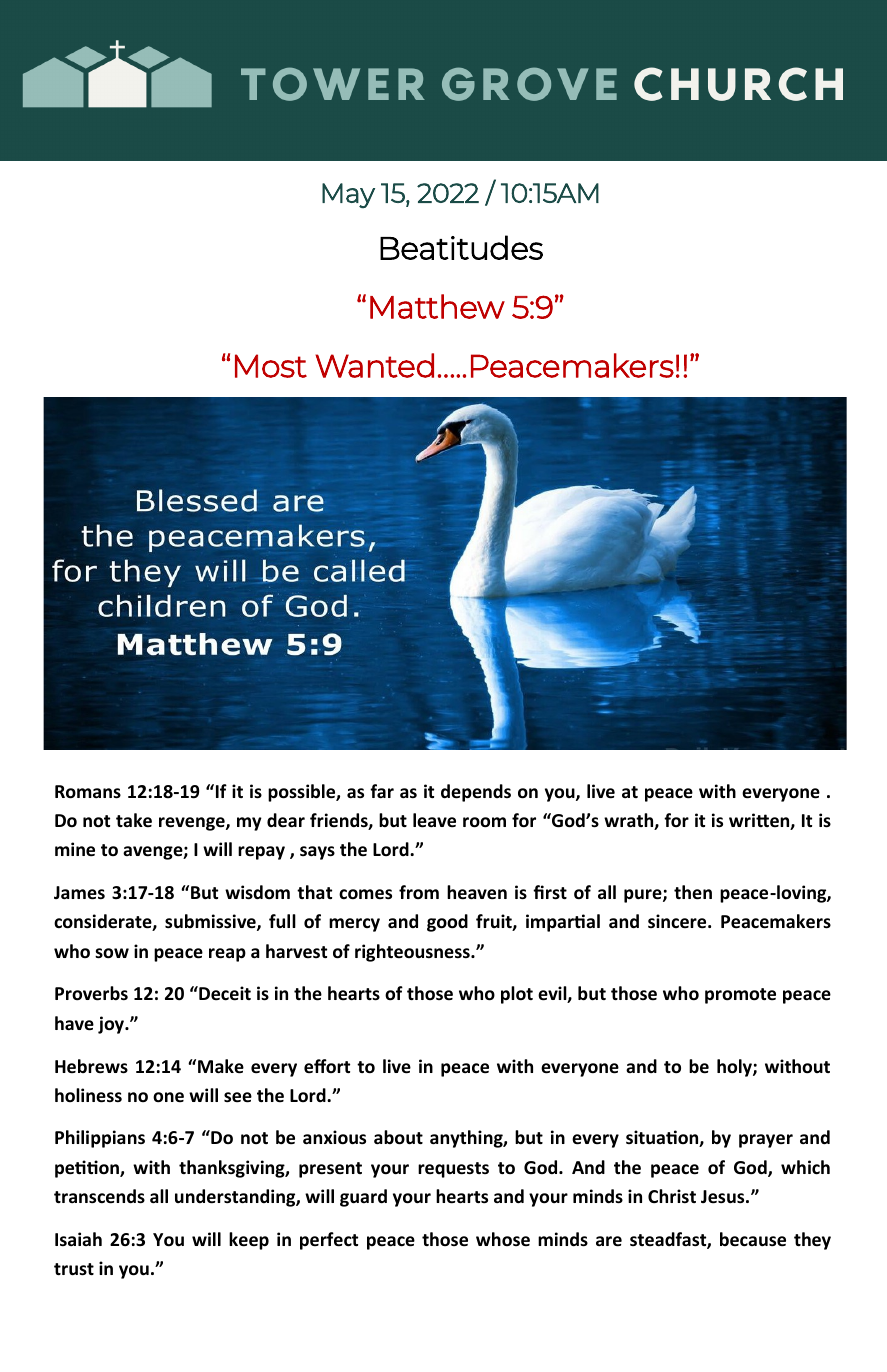  I want to click on whose, so click(503, 1239).
